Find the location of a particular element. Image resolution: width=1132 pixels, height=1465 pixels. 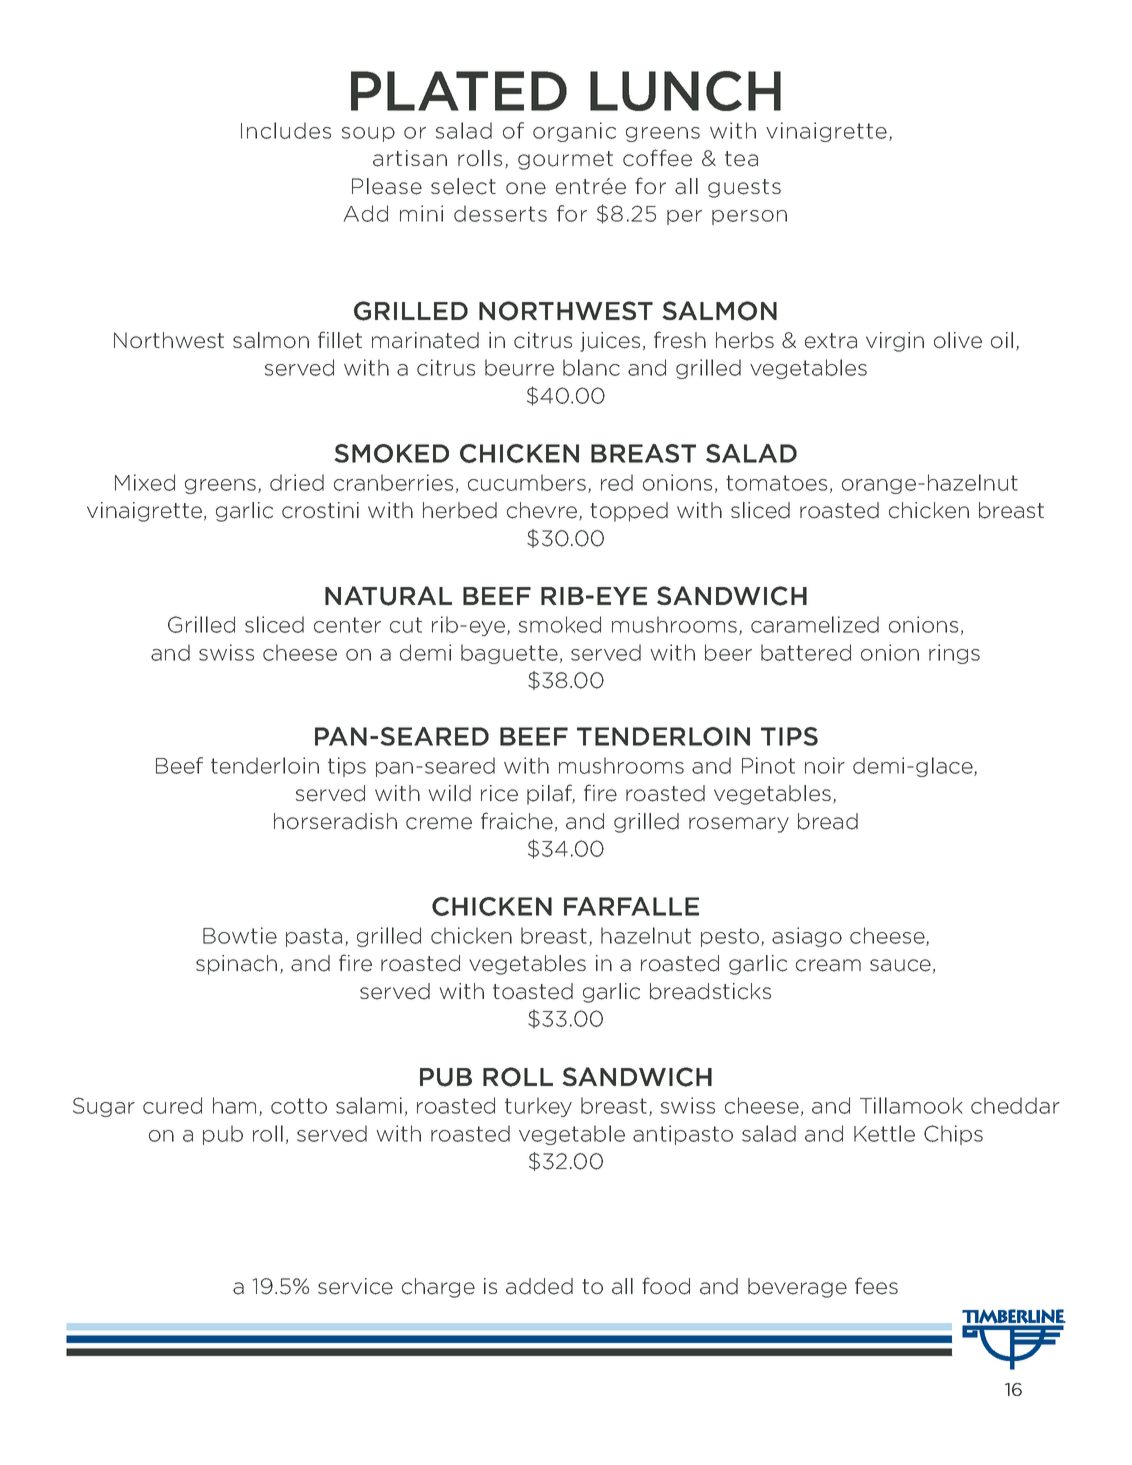

Includes is located at coordinates (286, 130).
